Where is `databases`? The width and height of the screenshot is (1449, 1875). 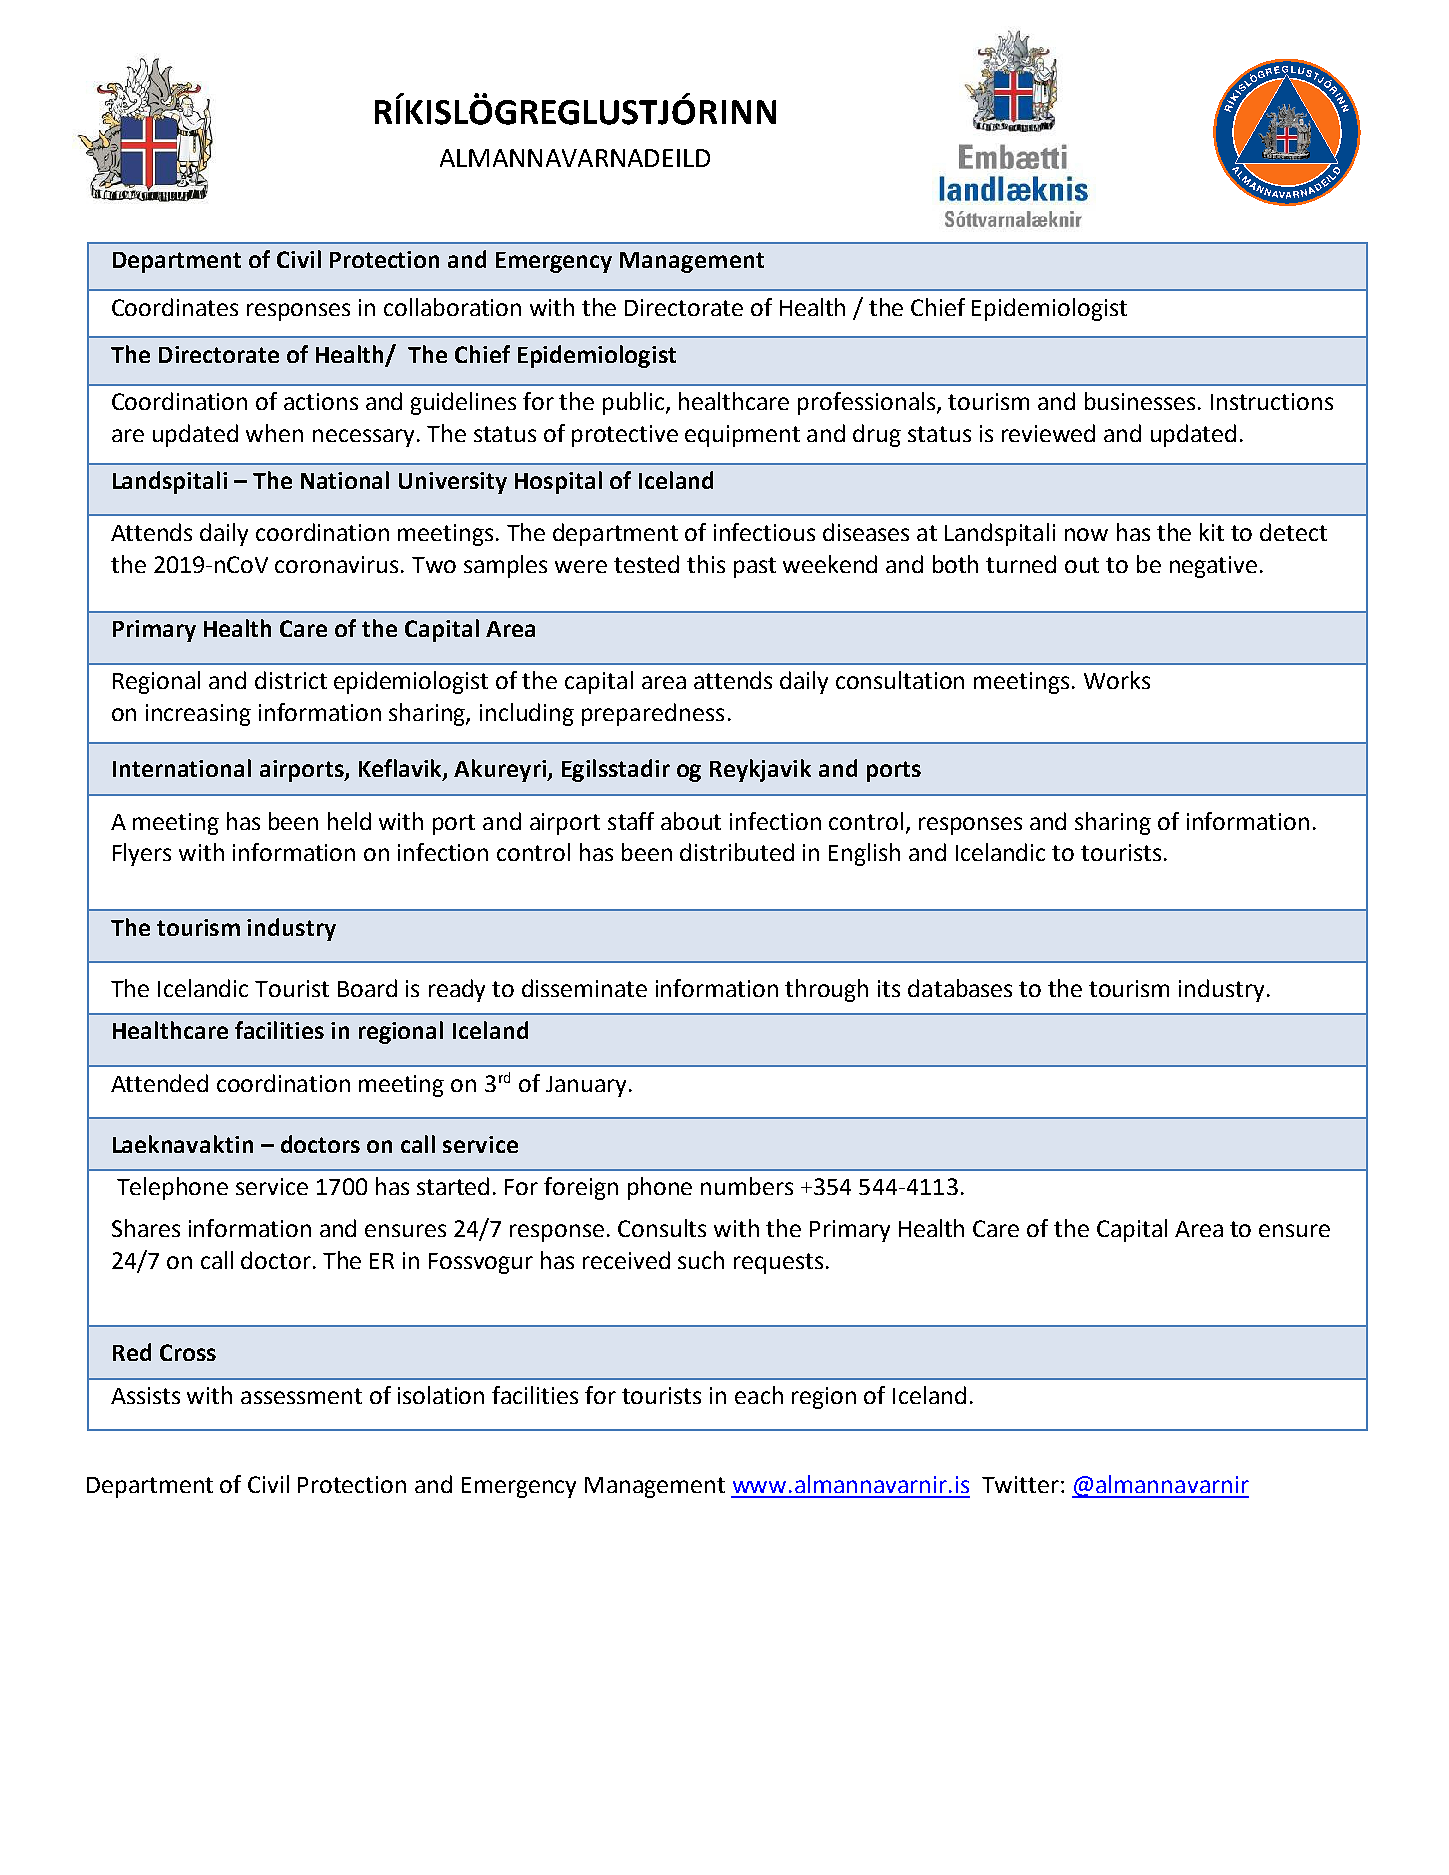
databases is located at coordinates (960, 988).
